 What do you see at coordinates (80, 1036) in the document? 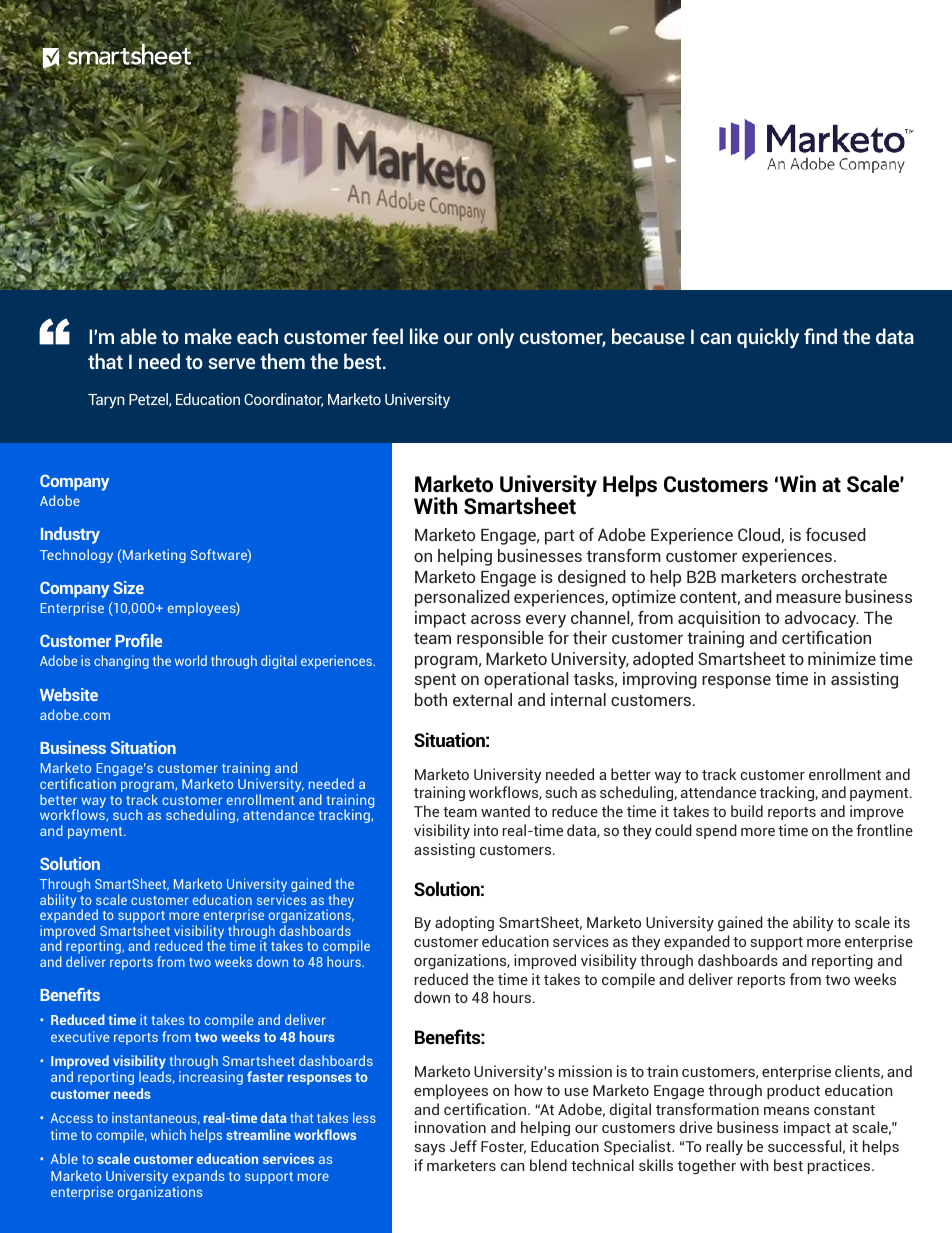
I see `executive` at bounding box center [80, 1036].
